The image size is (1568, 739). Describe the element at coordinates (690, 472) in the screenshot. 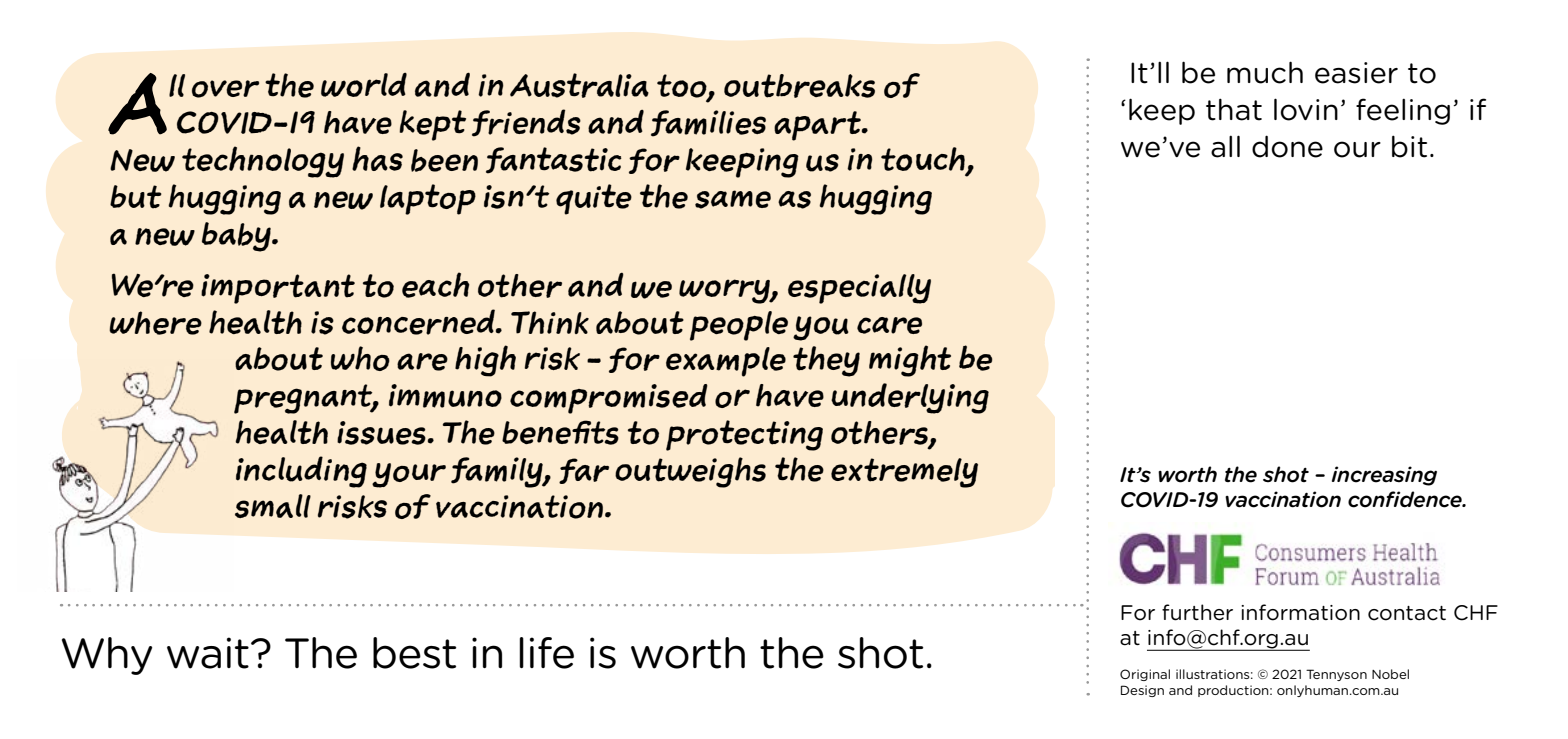

I see `outweighs` at that location.
